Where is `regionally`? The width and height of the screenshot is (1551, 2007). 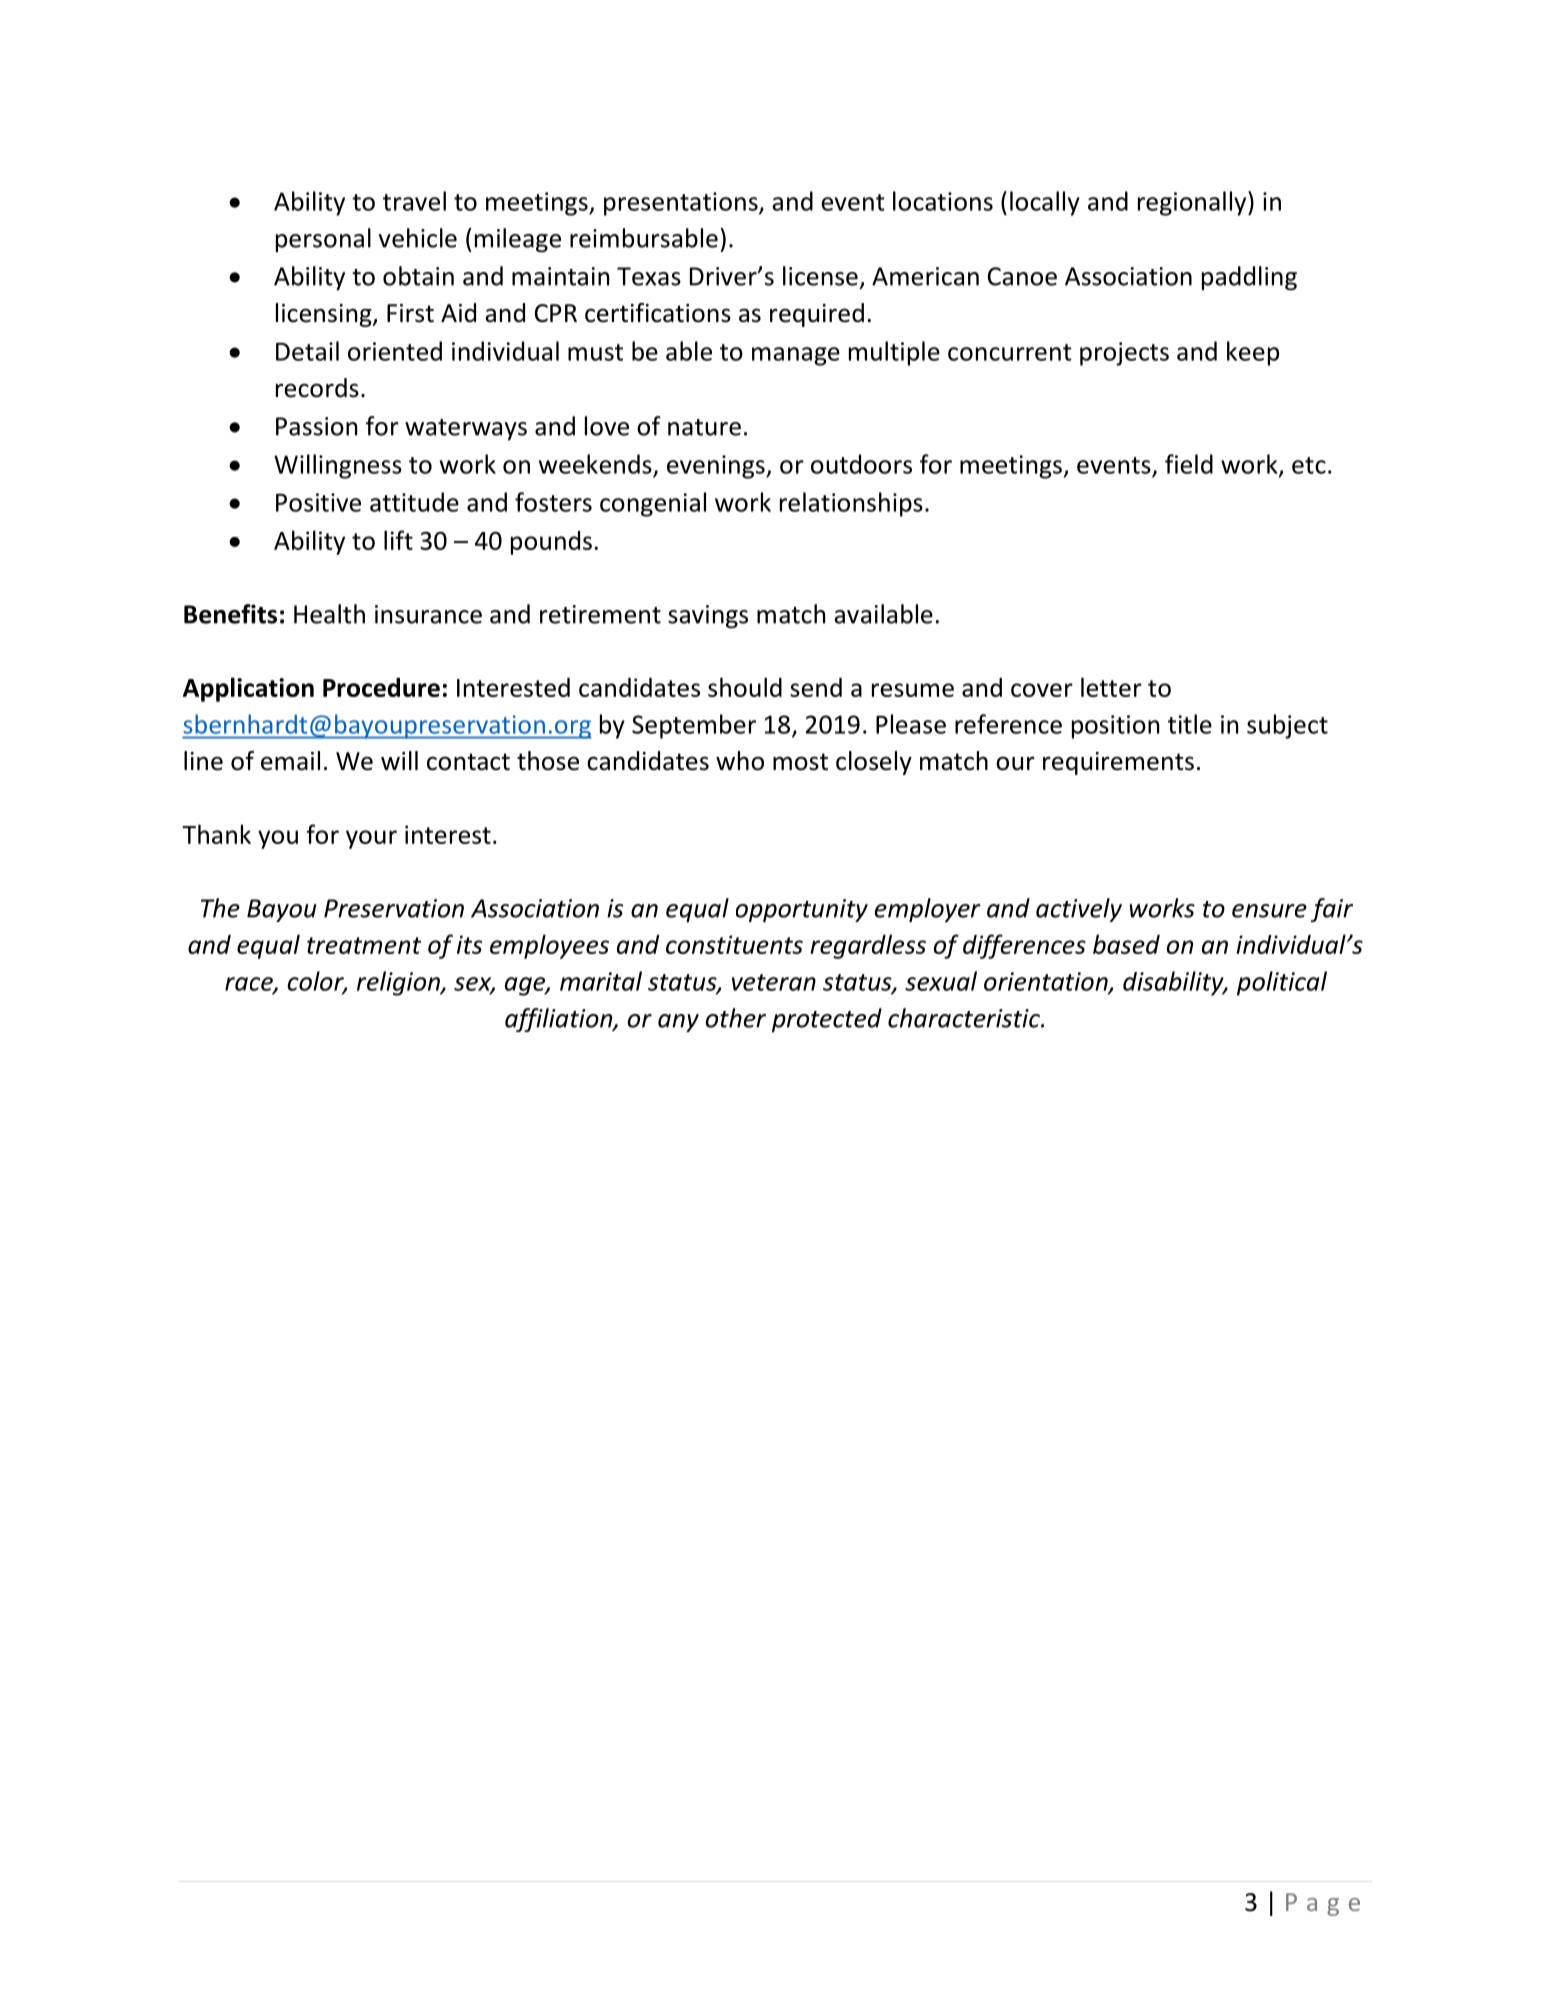
regionally is located at coordinates (1193, 203).
